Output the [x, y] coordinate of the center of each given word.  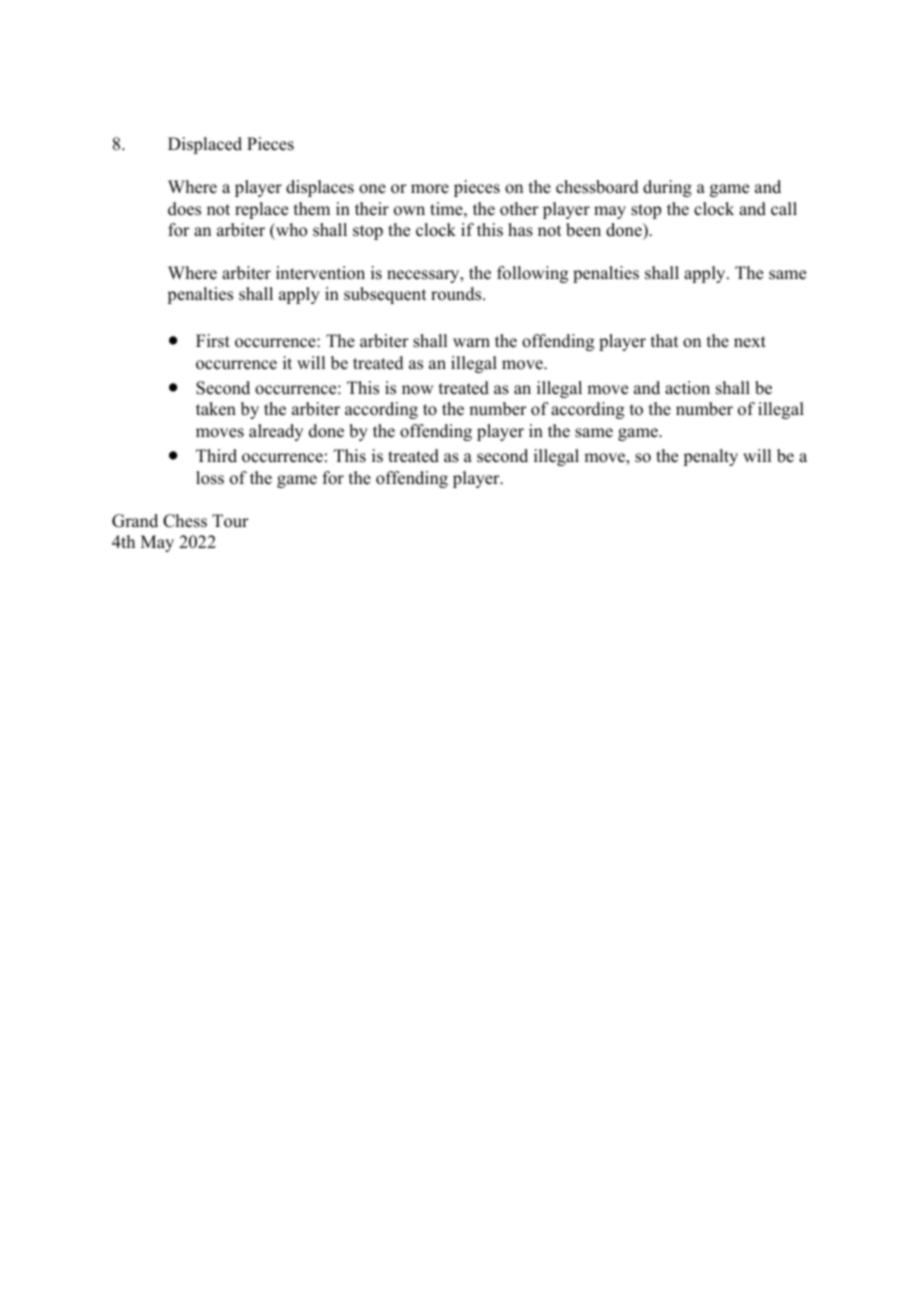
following [532, 274]
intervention [320, 273]
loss [210, 478]
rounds [456, 294]
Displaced [205, 145]
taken [216, 409]
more [430, 189]
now [417, 390]
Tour [230, 521]
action [687, 388]
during [667, 188]
